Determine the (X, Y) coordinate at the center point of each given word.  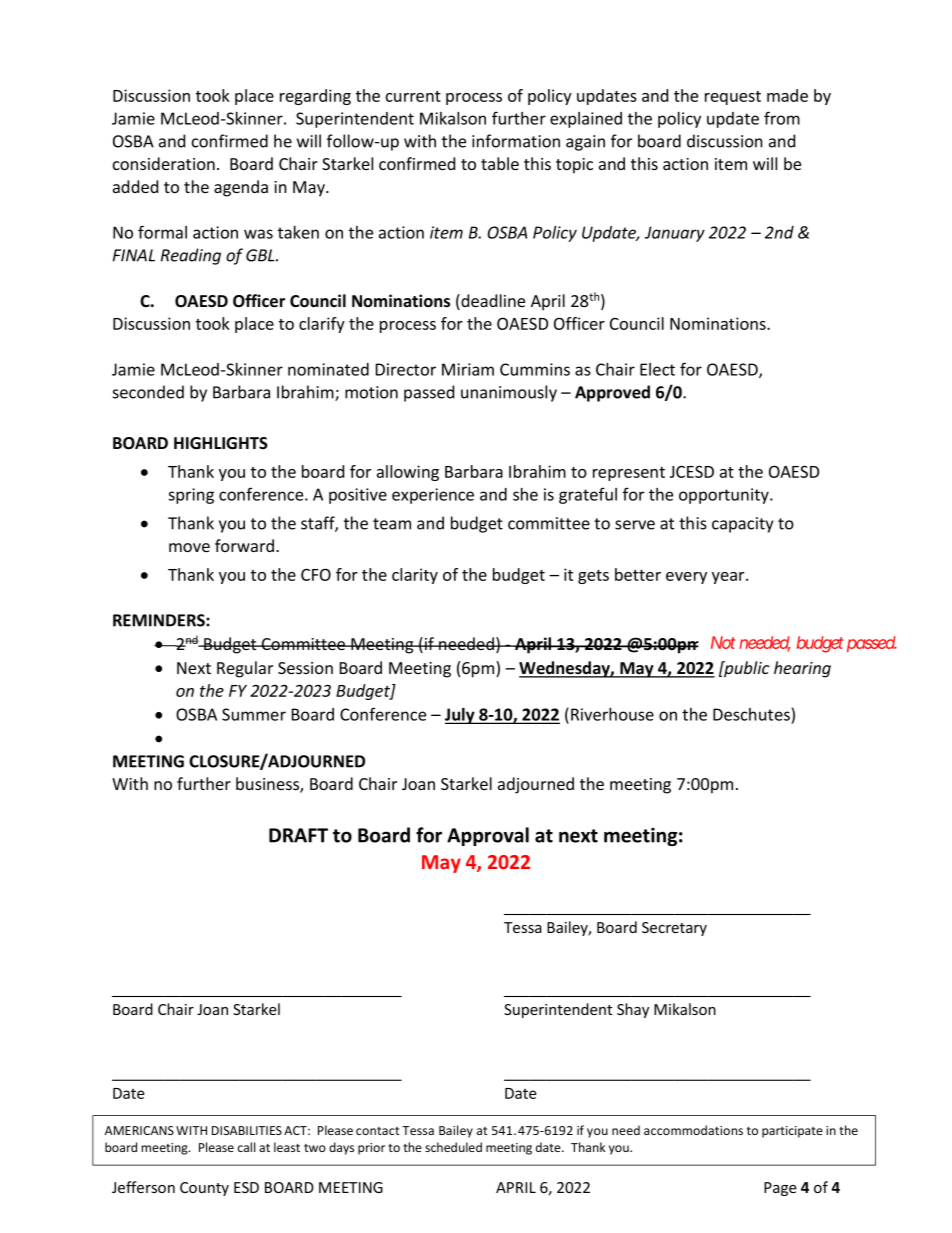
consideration (164, 163)
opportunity (725, 496)
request (733, 98)
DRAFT (298, 835)
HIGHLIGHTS (221, 443)
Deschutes (751, 714)
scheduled (453, 1147)
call (246, 1147)
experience (433, 496)
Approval (488, 836)
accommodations (693, 1130)
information (516, 141)
